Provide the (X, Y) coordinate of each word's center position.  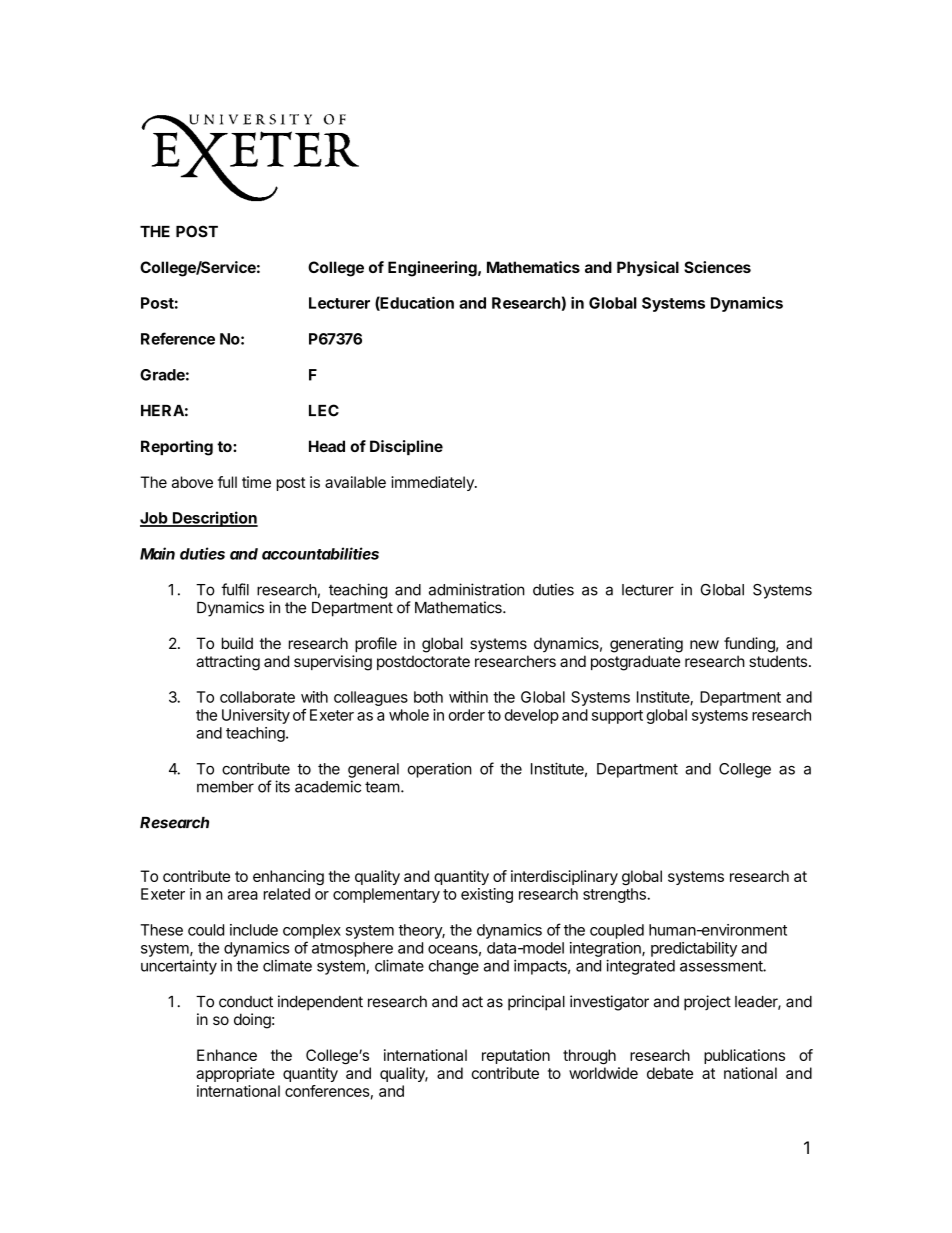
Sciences (717, 267)
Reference (178, 338)
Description (214, 519)
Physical (648, 269)
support (617, 717)
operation (440, 770)
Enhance (227, 1055)
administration (477, 589)
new (704, 644)
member (225, 787)
